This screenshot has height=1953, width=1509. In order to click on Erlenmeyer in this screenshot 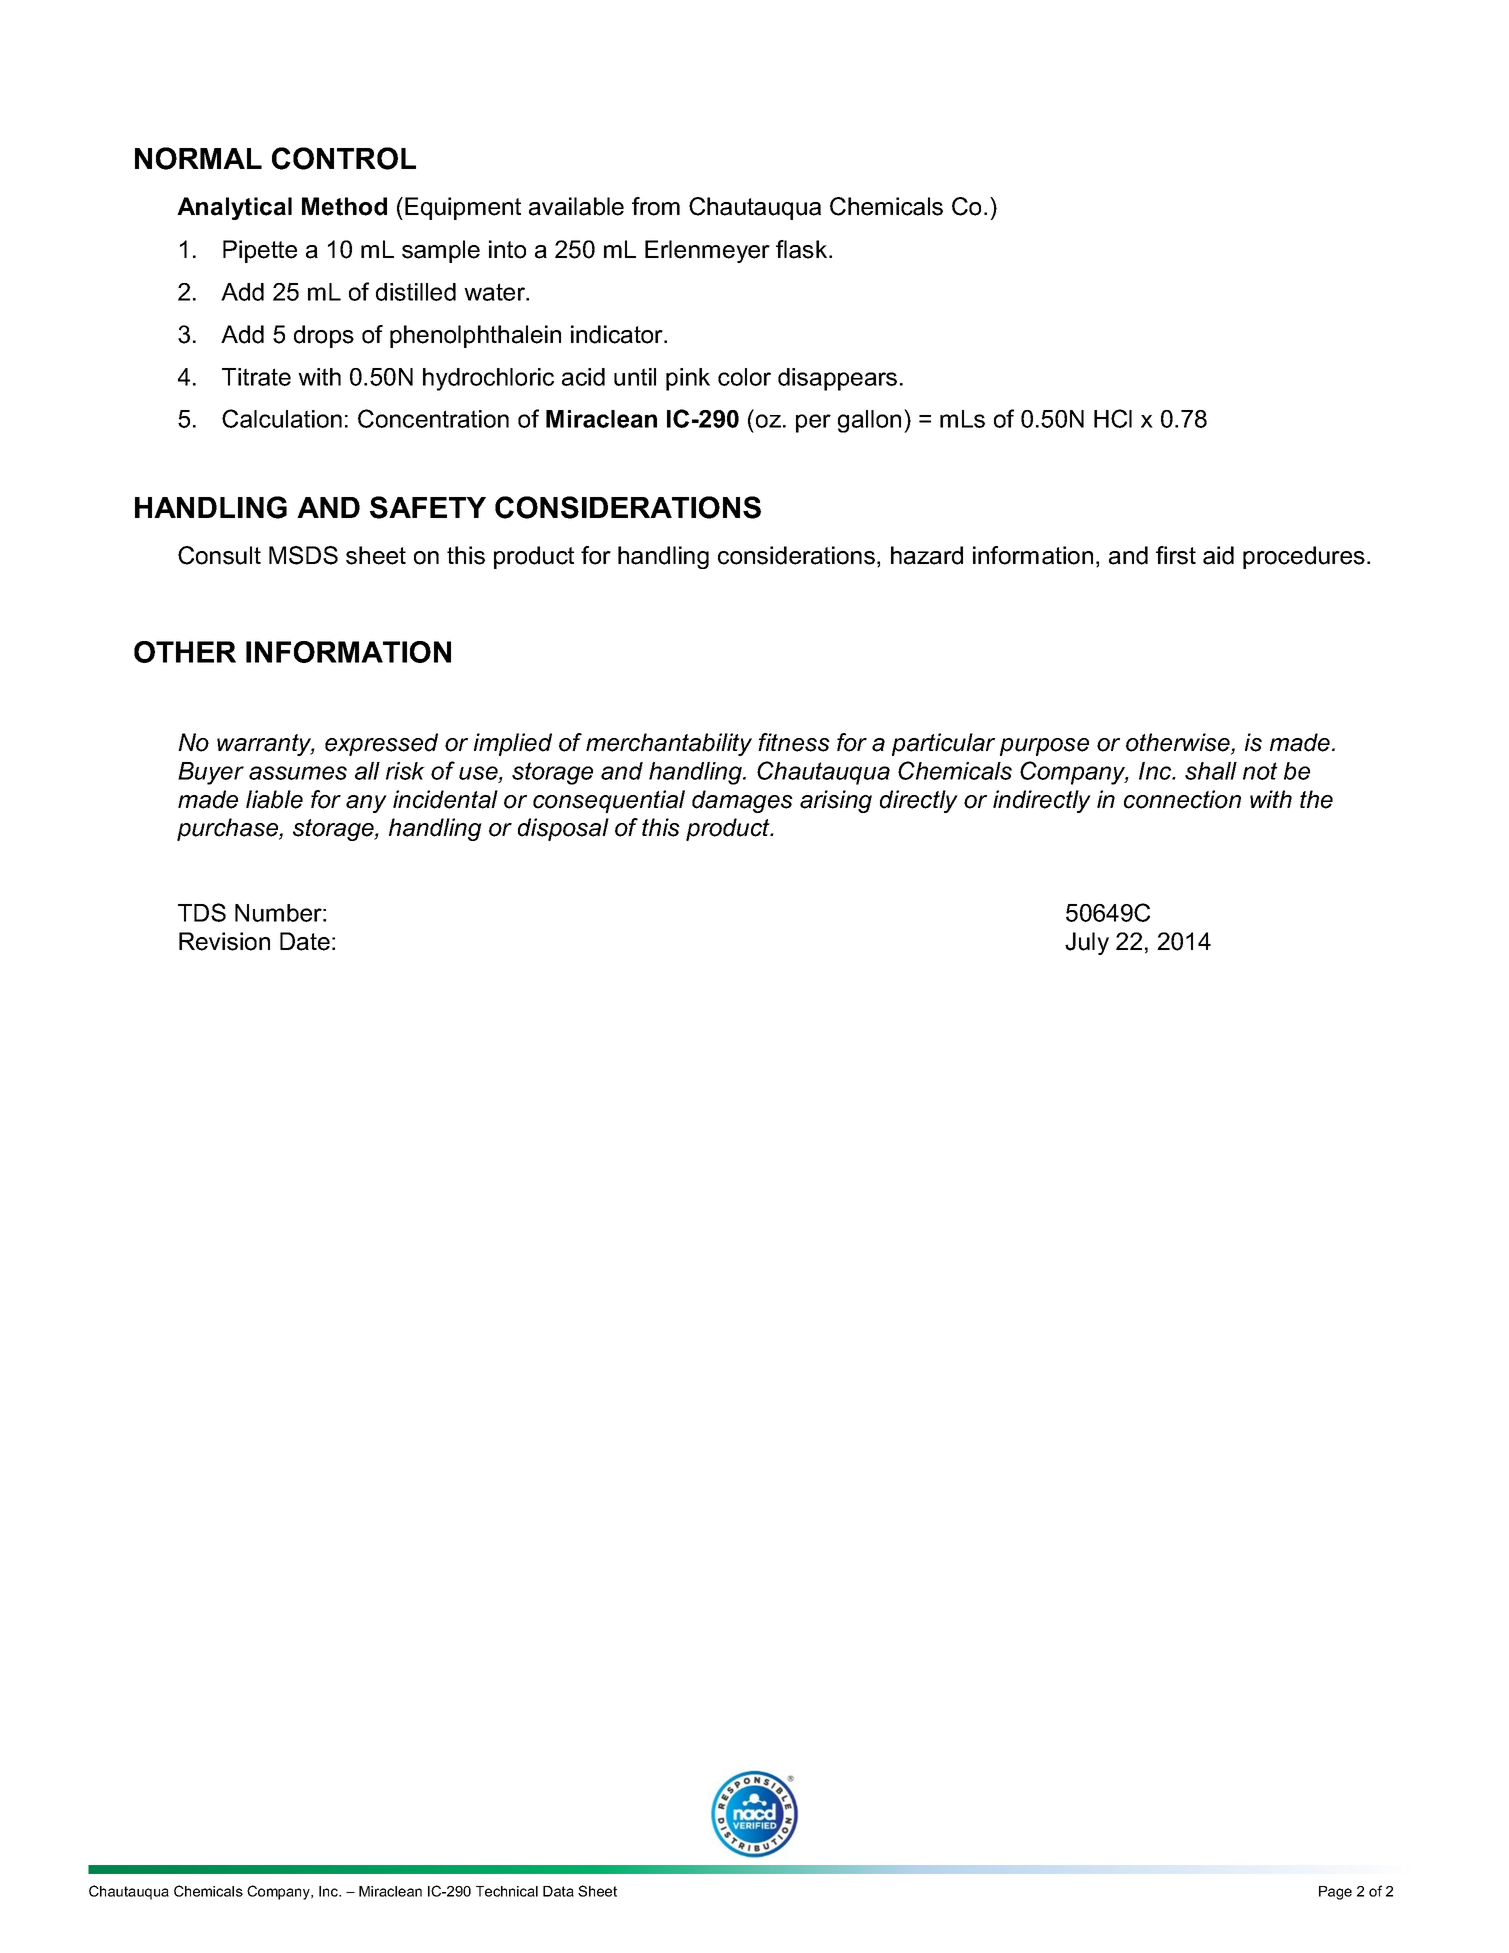, I will do `click(707, 251)`.
